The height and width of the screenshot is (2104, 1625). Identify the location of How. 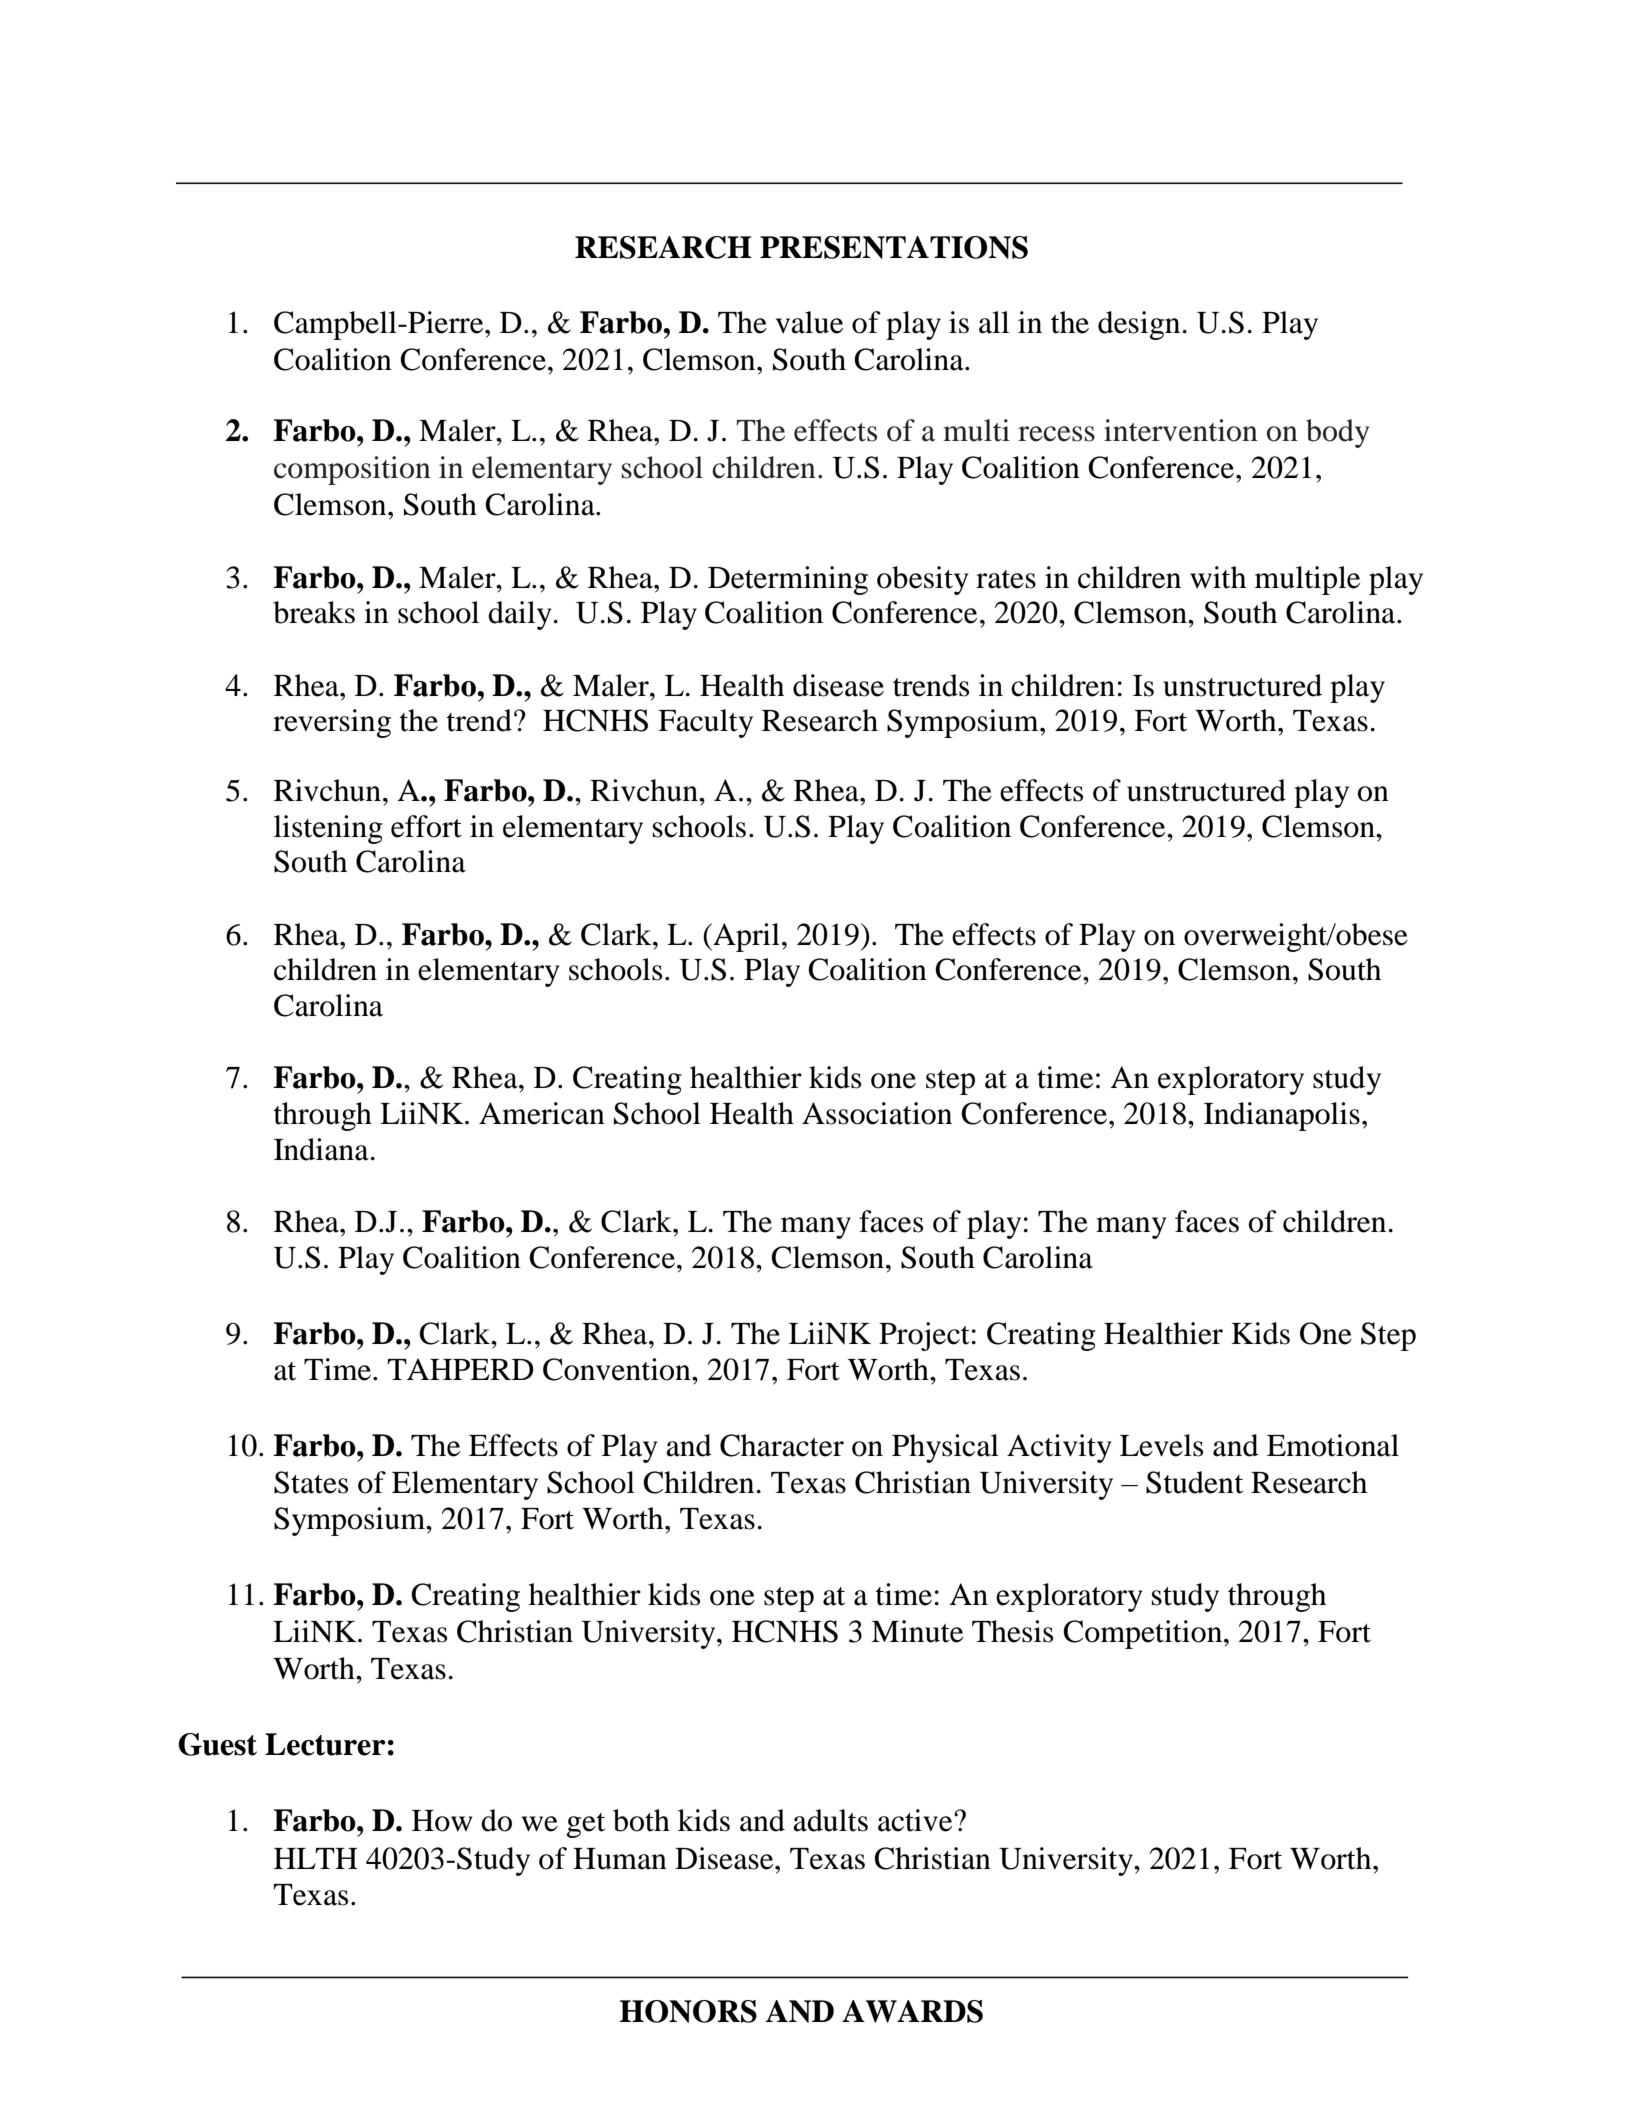
(442, 1821).
